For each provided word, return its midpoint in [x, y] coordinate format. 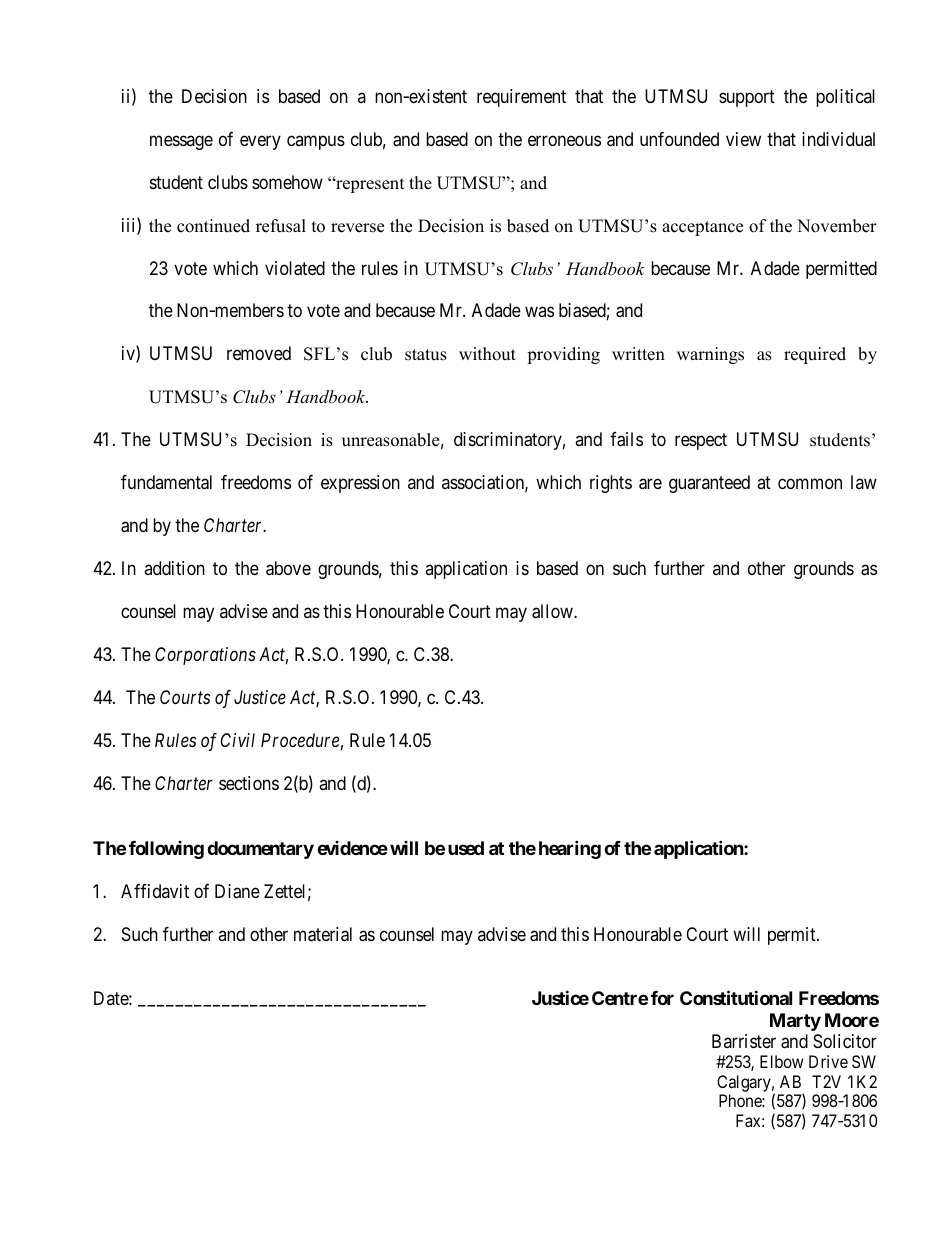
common [810, 484]
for [662, 998]
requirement [521, 98]
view [743, 139]
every [260, 142]
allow [553, 611]
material [323, 934]
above [288, 568]
